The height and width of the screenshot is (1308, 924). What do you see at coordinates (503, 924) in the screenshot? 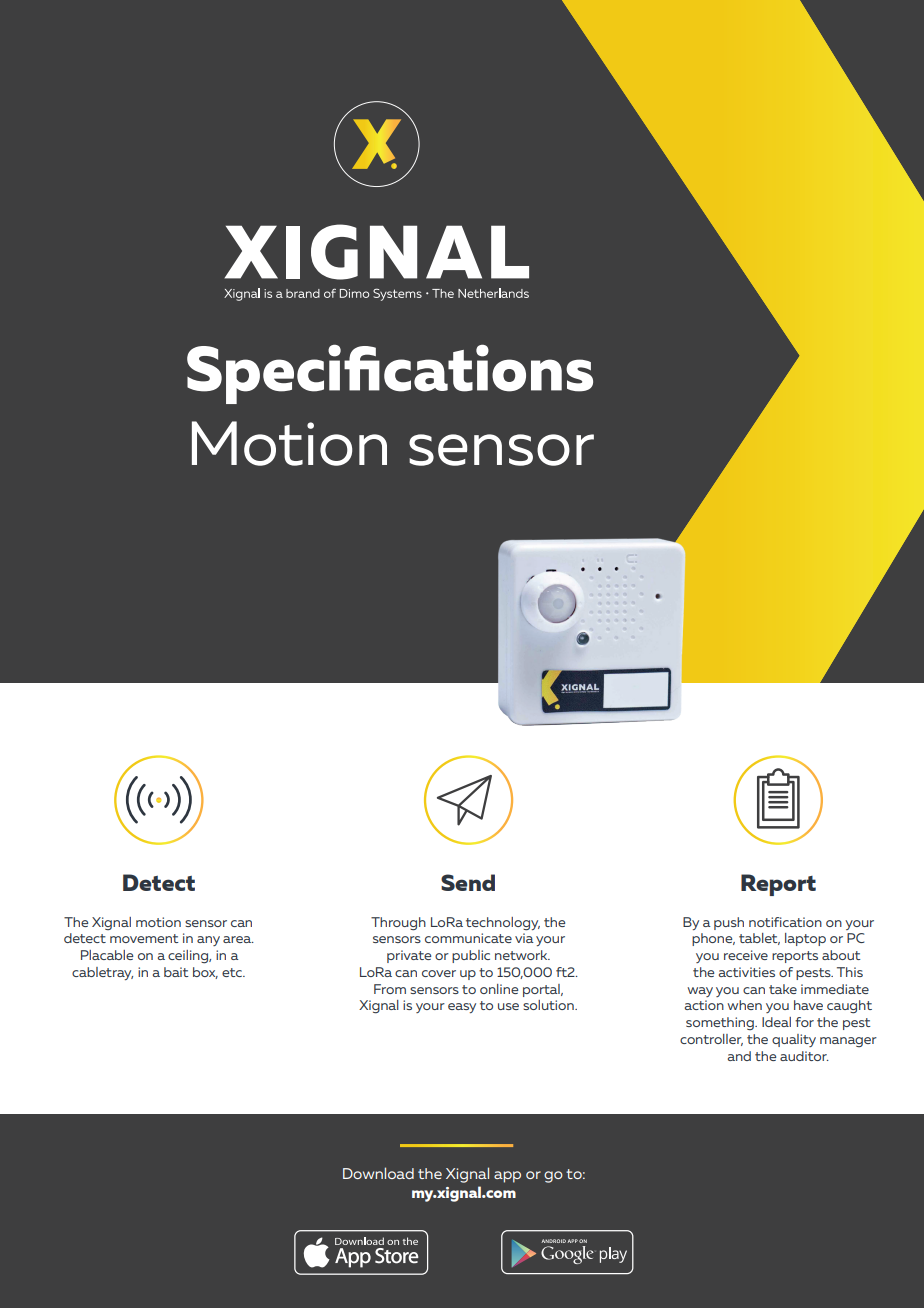
I see `technology` at bounding box center [503, 924].
